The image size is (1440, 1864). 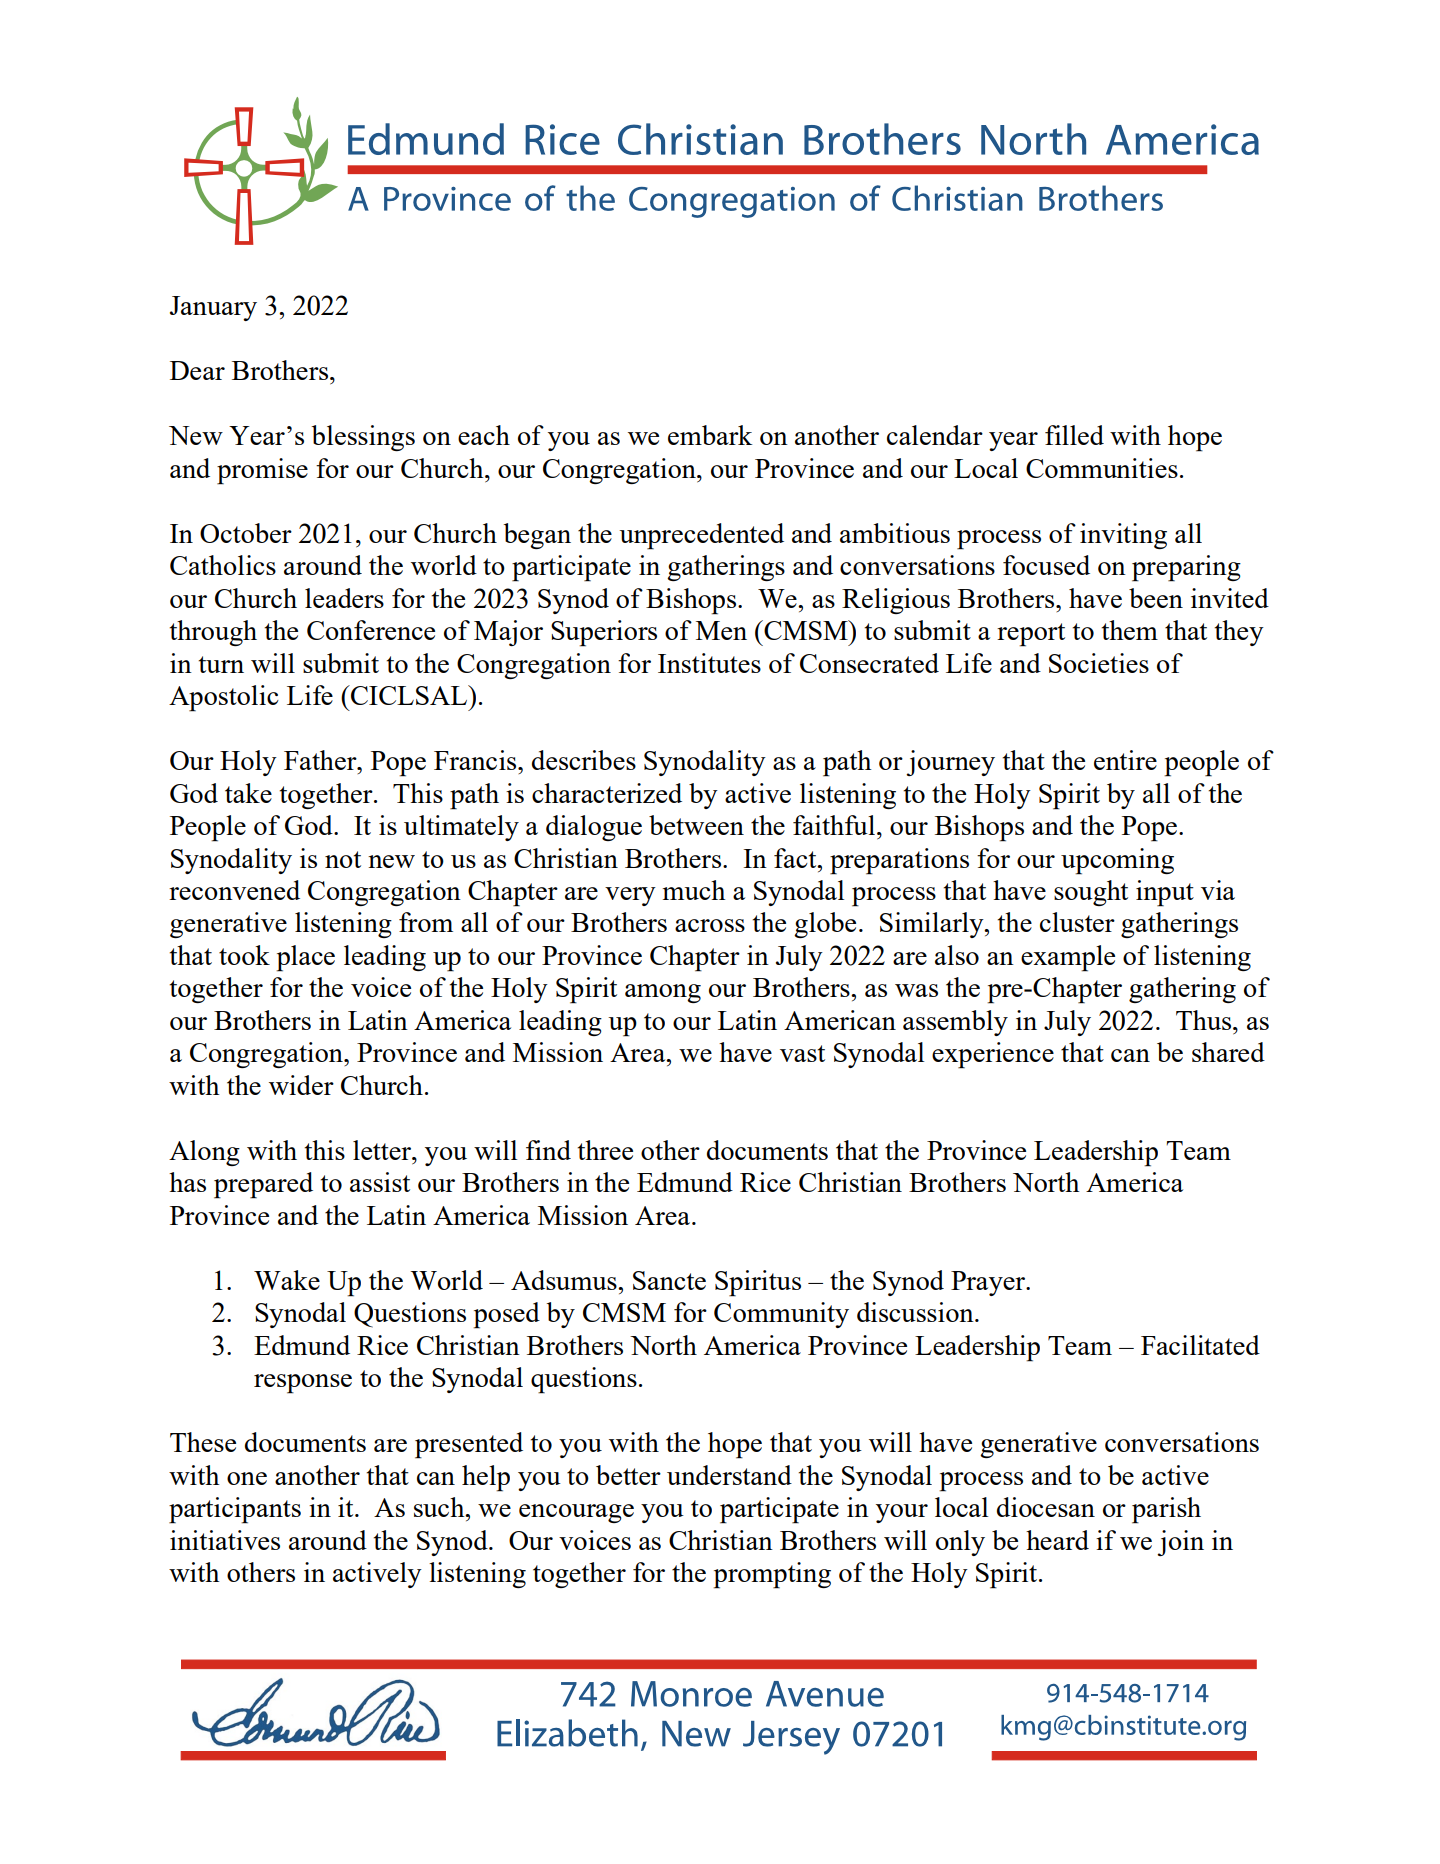 What do you see at coordinates (993, 1055) in the document?
I see `experience` at bounding box center [993, 1055].
